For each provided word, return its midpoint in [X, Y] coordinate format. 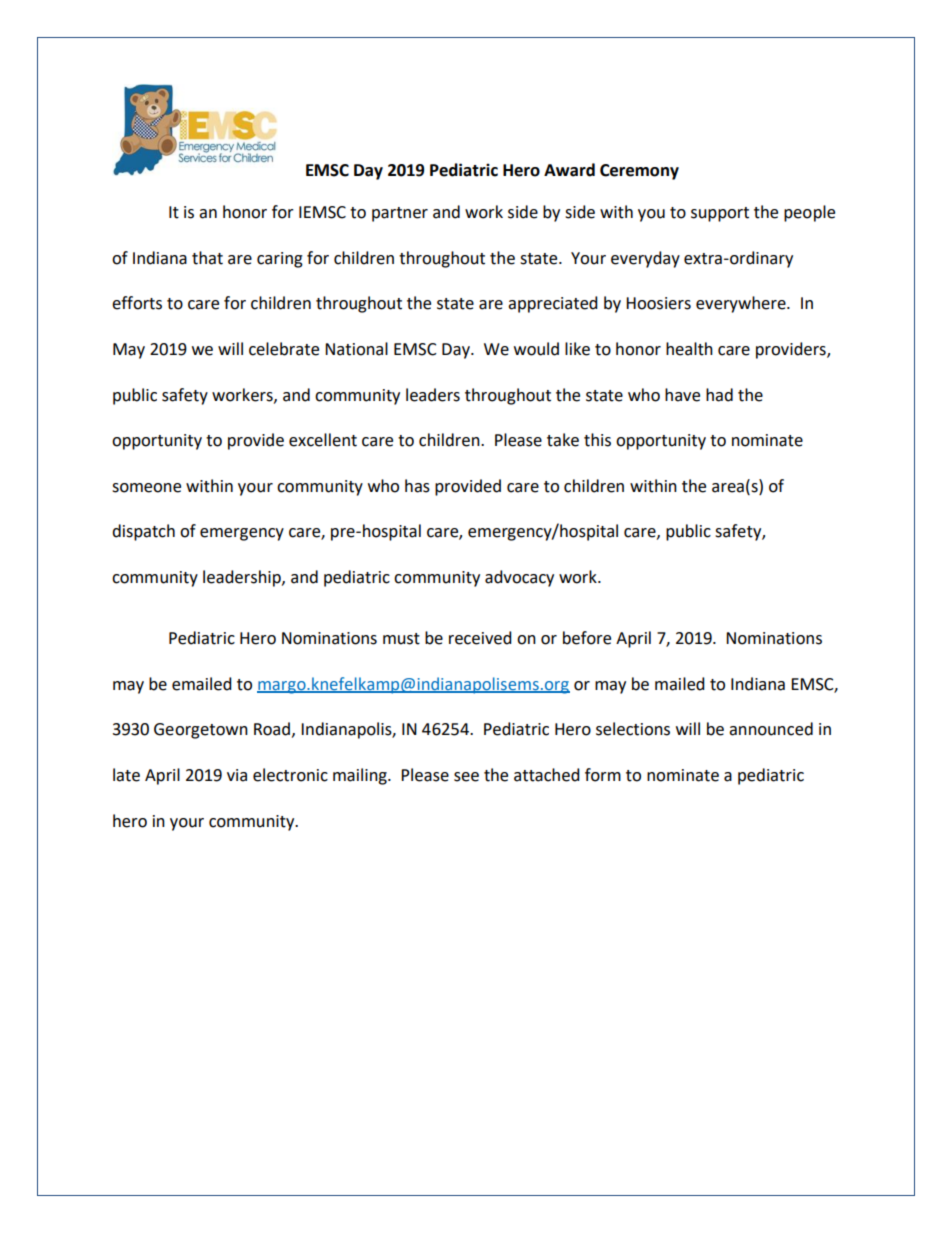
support [720, 214]
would [536, 349]
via [237, 775]
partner [400, 214]
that [207, 258]
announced [771, 729]
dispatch [143, 532]
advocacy [519, 578]
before [587, 638]
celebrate [284, 349]
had [719, 395]
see [466, 777]
